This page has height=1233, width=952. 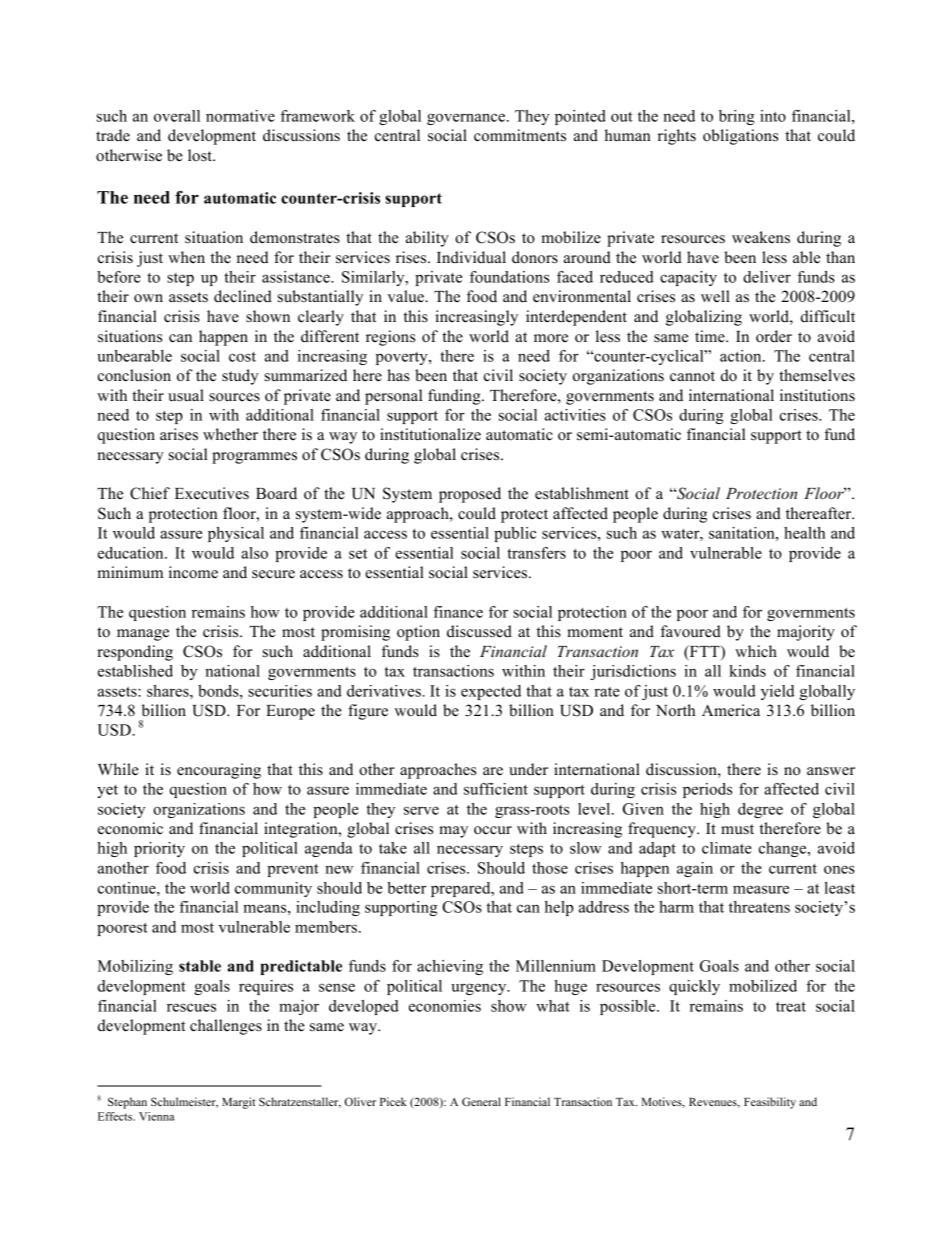 What do you see at coordinates (186, 395) in the page?
I see `usual` at bounding box center [186, 395].
